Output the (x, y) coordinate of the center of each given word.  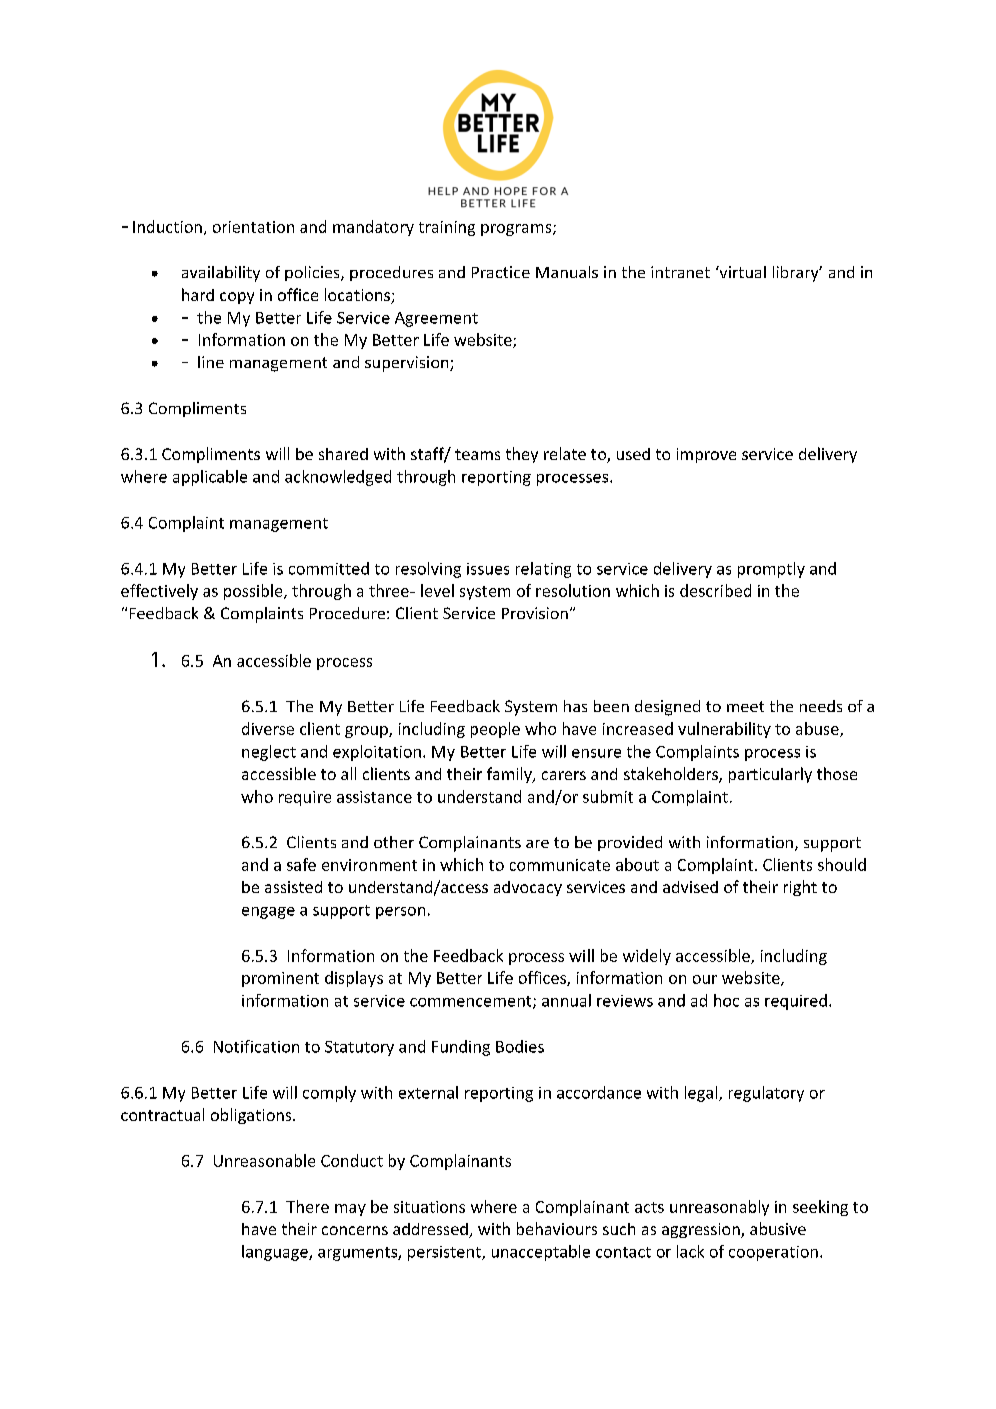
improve (706, 455)
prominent (280, 979)
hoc (726, 1000)
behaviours (557, 1228)
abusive (778, 1228)
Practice (501, 272)
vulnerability (724, 730)
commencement (472, 1002)
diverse (268, 728)
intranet (680, 272)
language (276, 1253)
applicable (210, 478)
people (495, 730)
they (522, 455)
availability (221, 274)
